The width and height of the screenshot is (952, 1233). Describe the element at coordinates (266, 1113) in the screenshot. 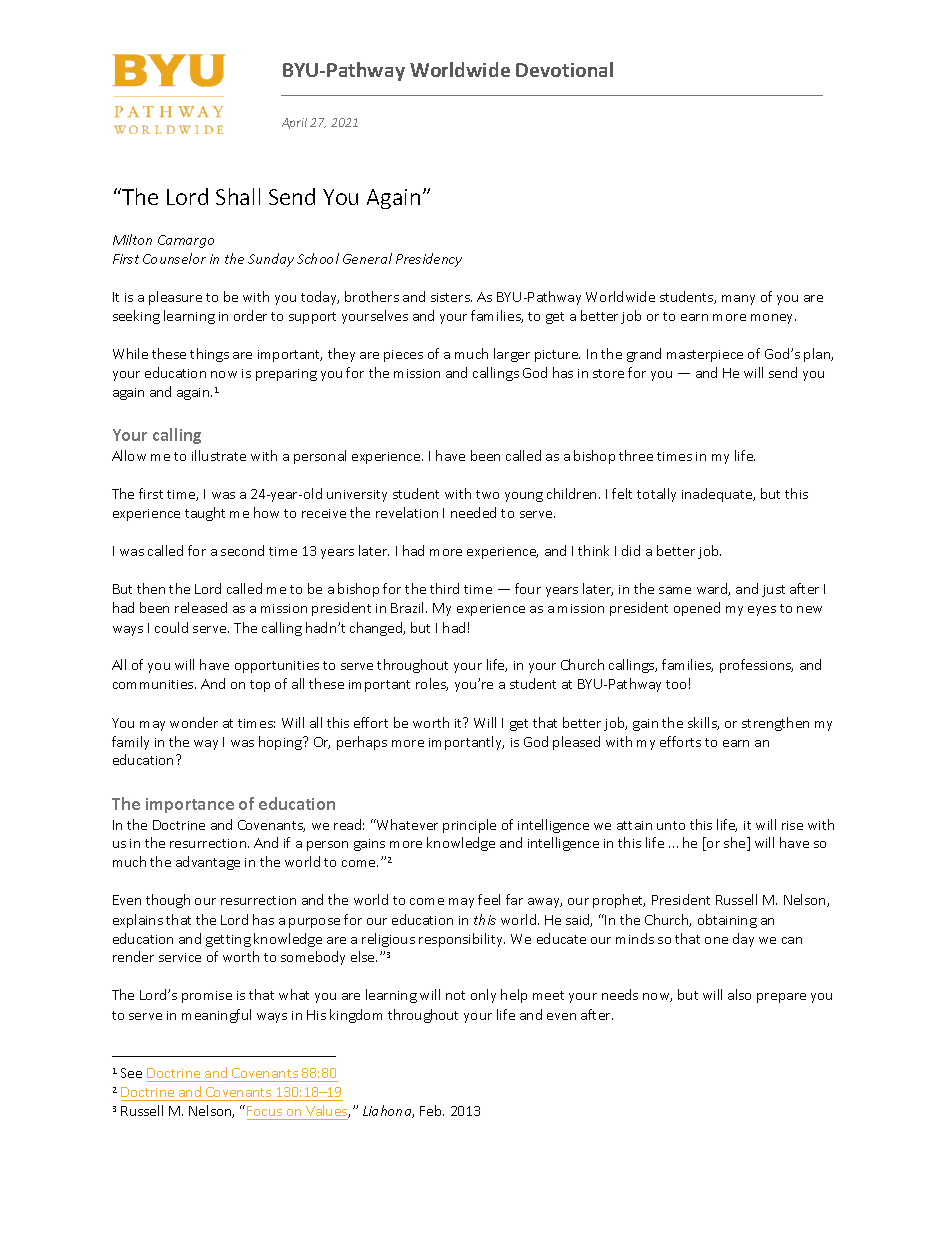

I see `Focus` at that location.
